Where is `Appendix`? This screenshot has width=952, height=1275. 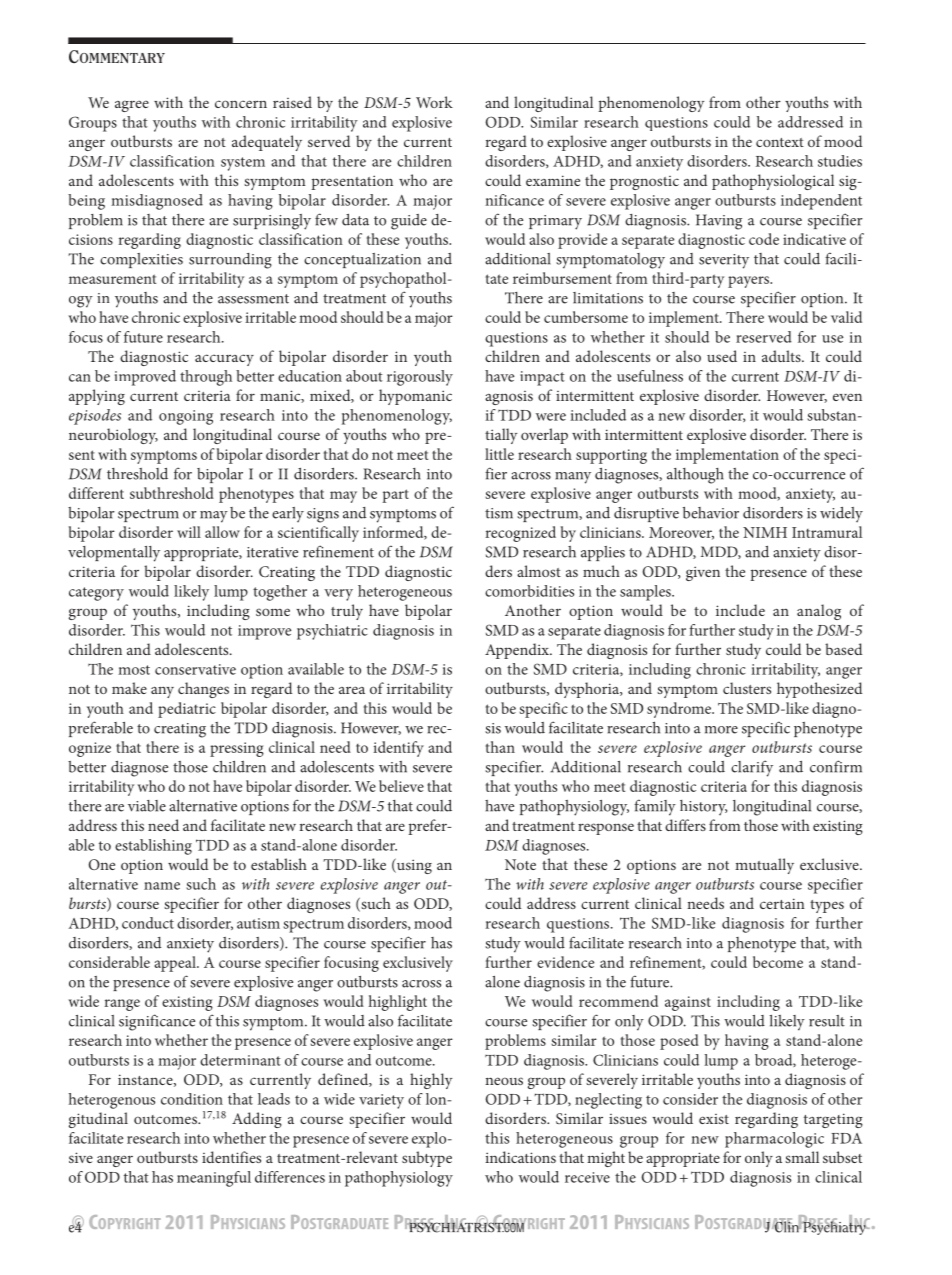 Appendix is located at coordinates (518, 651).
